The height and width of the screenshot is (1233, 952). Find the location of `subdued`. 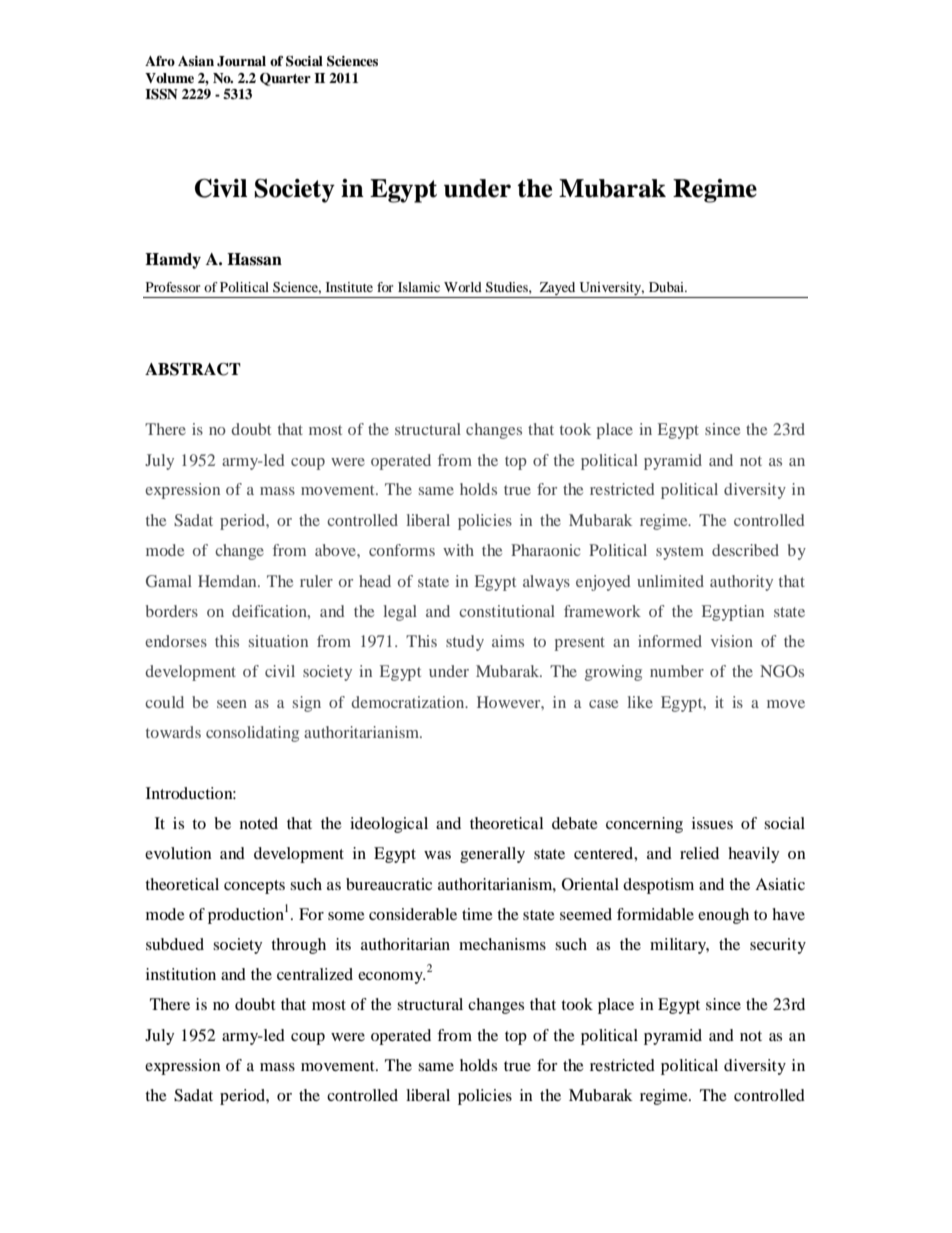

subdued is located at coordinates (175, 944).
